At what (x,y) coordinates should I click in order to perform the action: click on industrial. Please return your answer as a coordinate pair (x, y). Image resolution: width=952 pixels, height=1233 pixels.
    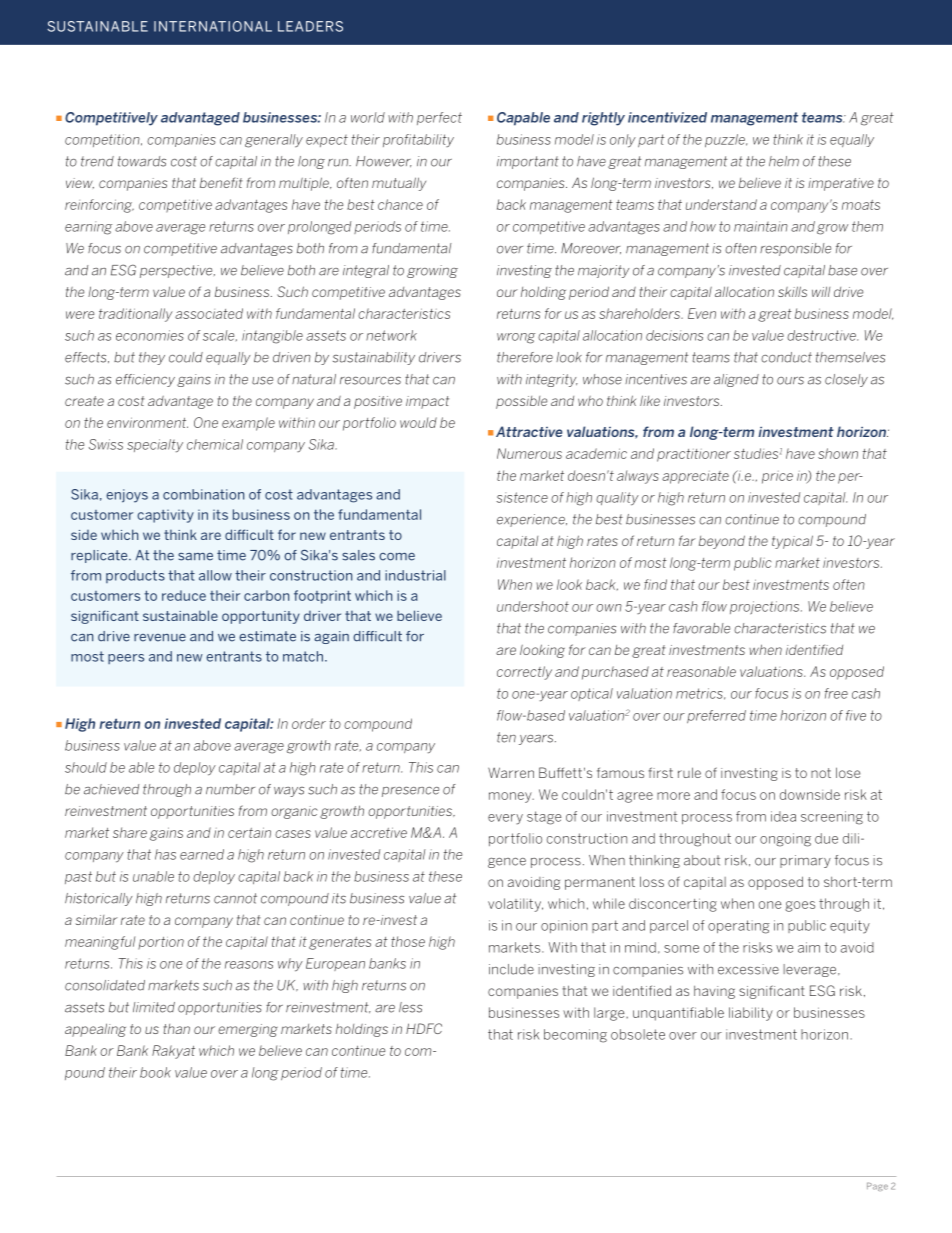
    Looking at the image, I should click on (415, 575).
